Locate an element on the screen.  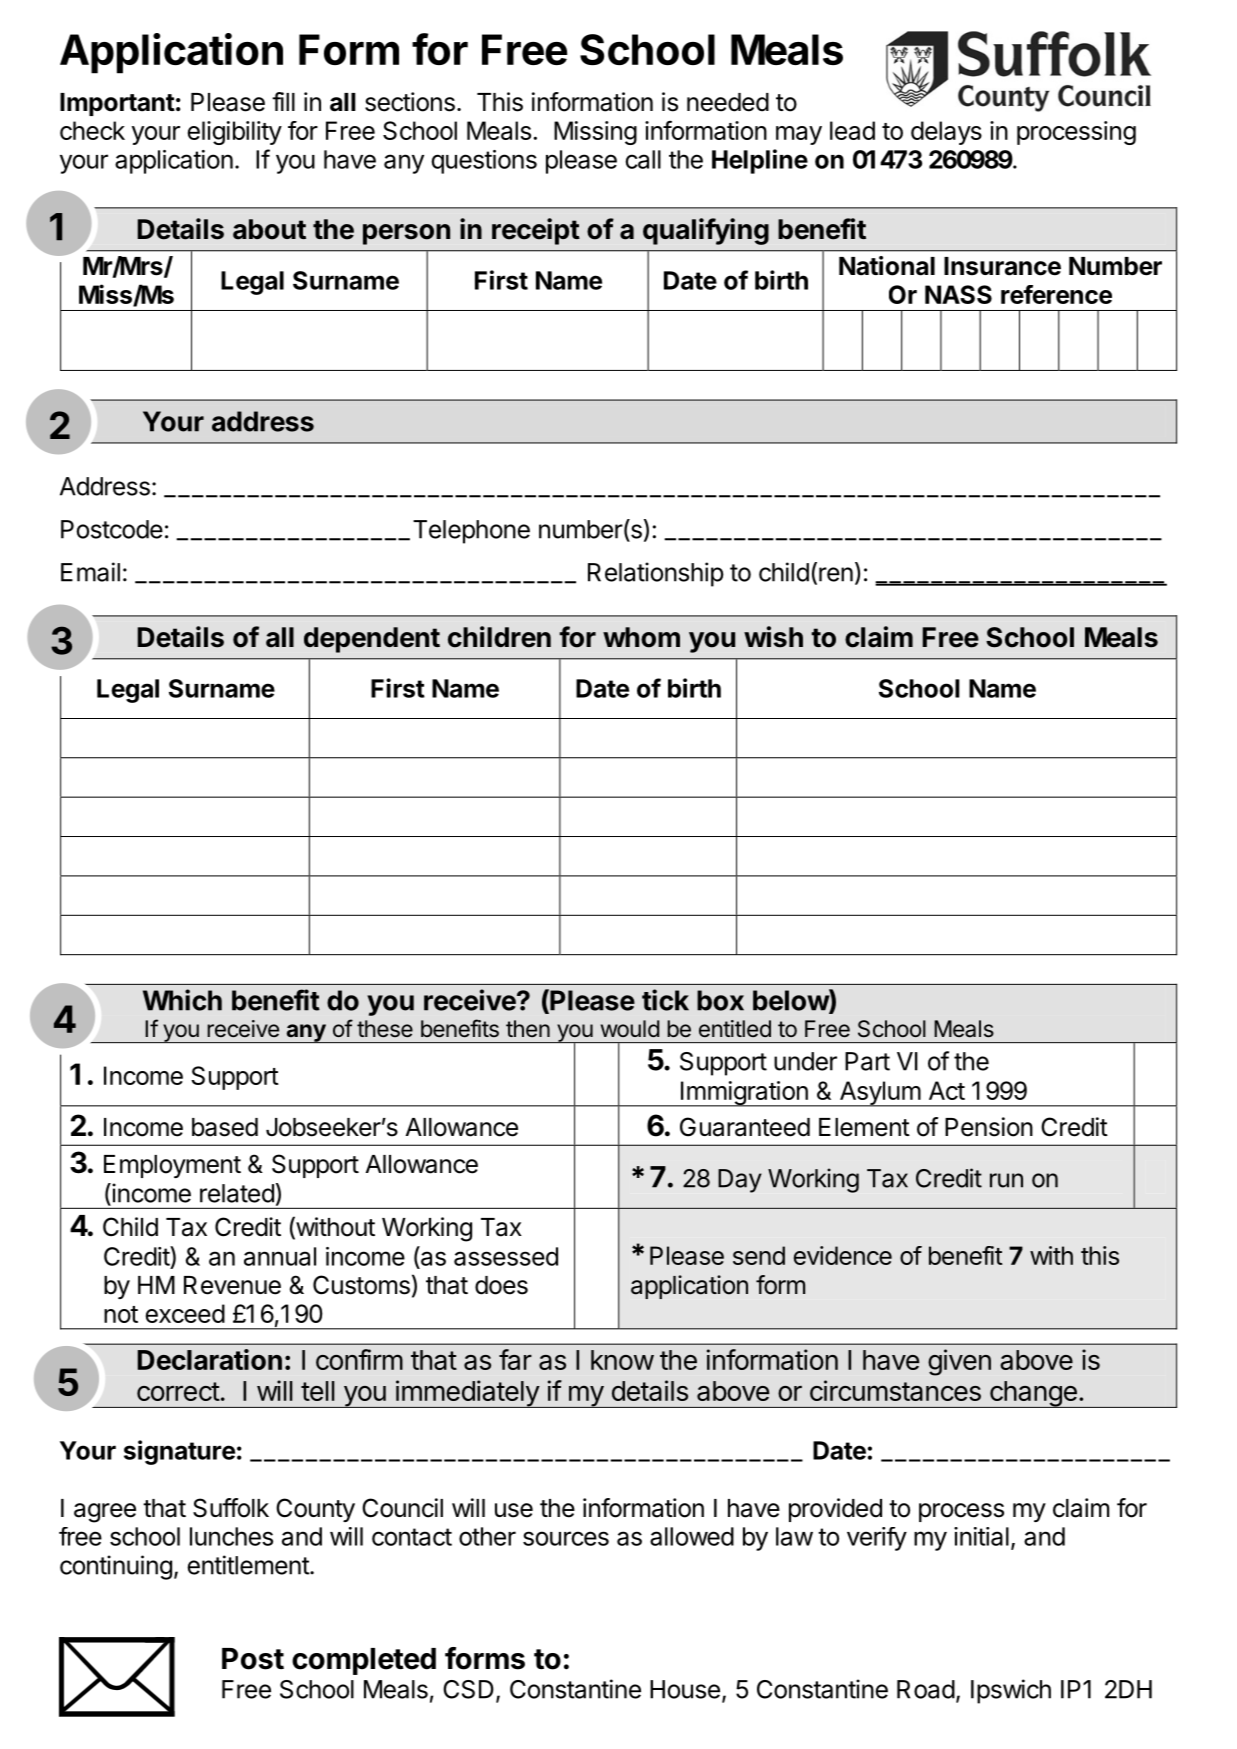
entitlement is located at coordinates (249, 1565).
